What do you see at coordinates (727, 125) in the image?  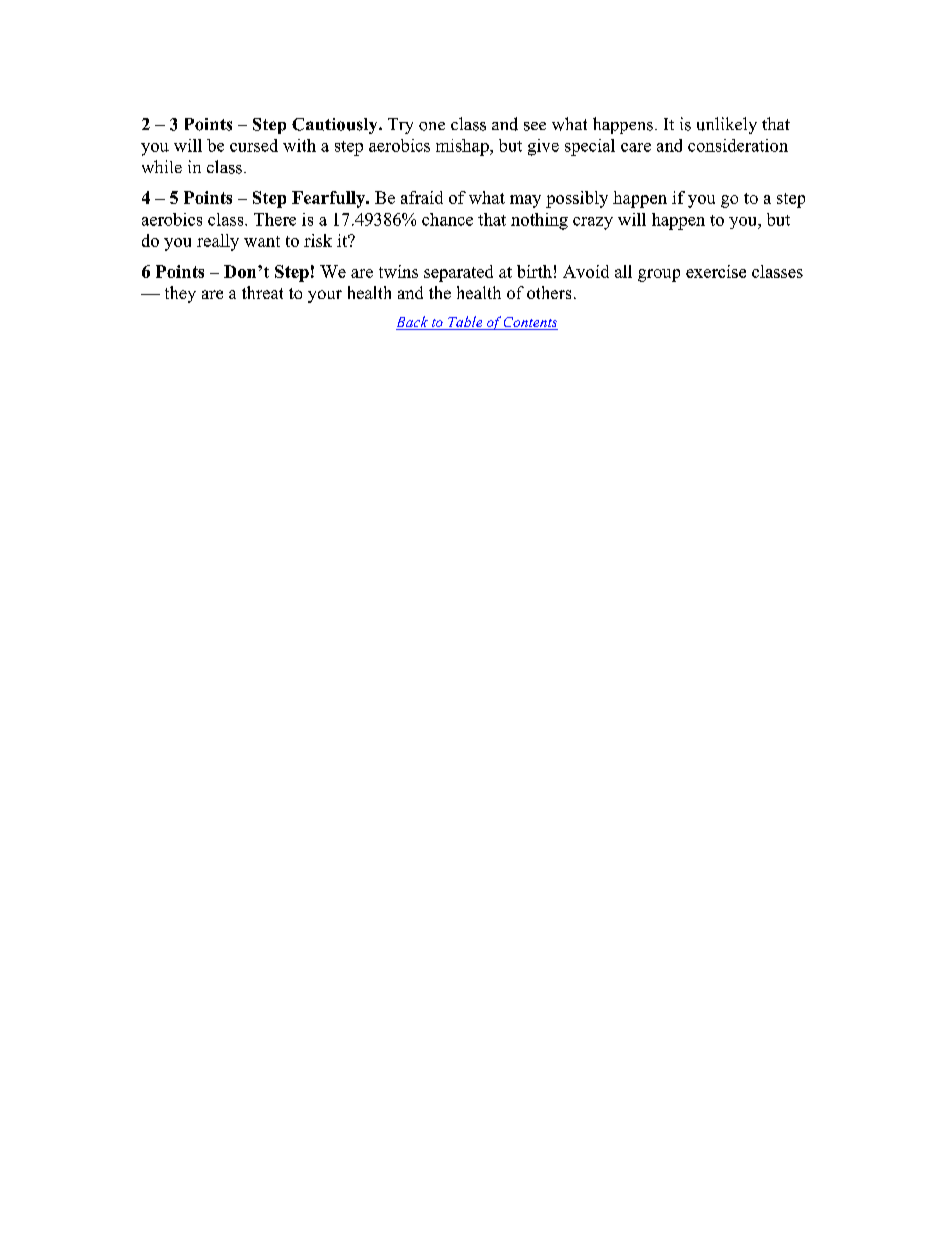 I see `unlikely` at bounding box center [727, 125].
